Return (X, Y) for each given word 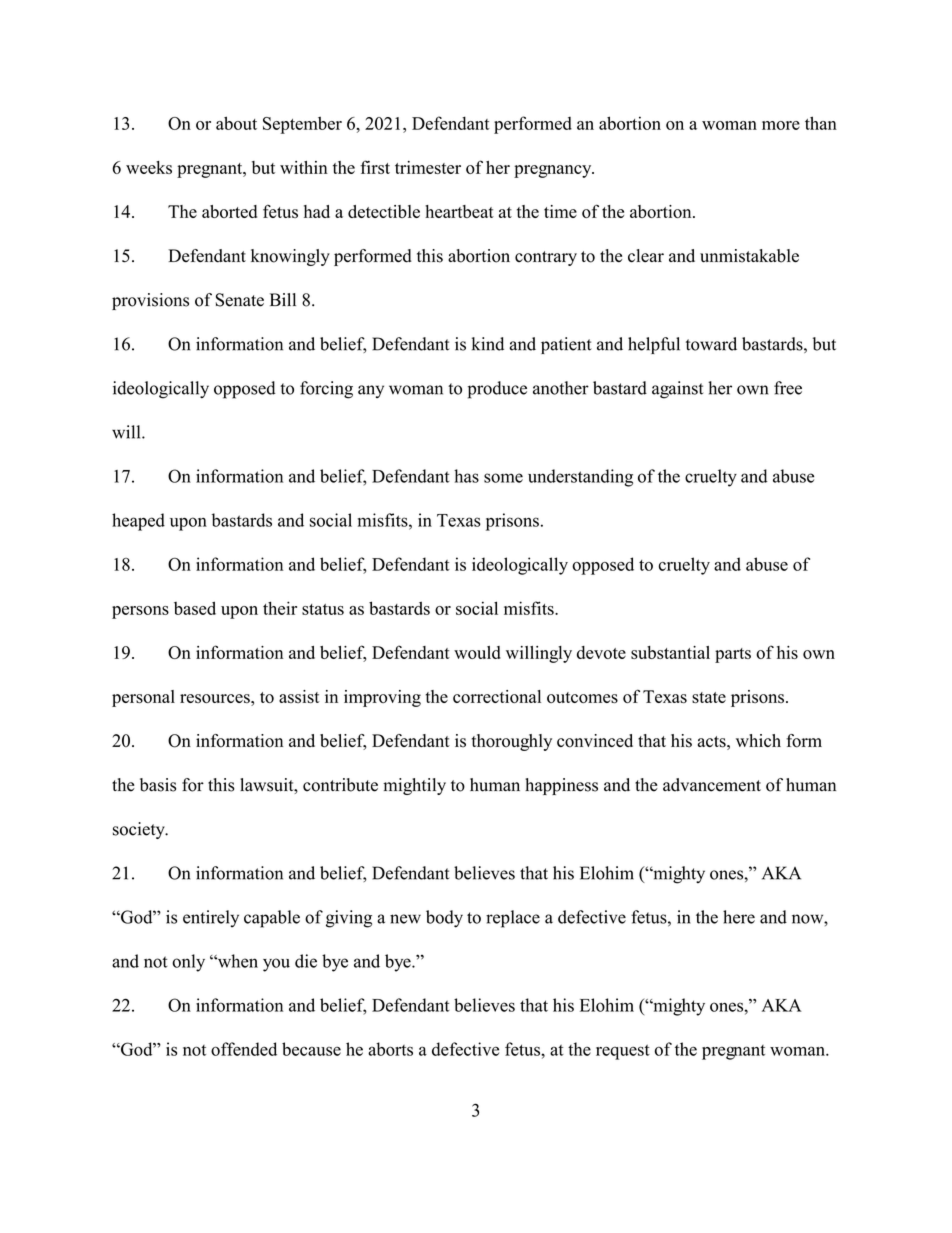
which (758, 740)
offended (244, 1049)
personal (143, 698)
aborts (390, 1049)
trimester (428, 167)
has (466, 476)
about (236, 123)
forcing (326, 390)
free (788, 388)
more (781, 125)
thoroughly (512, 742)
